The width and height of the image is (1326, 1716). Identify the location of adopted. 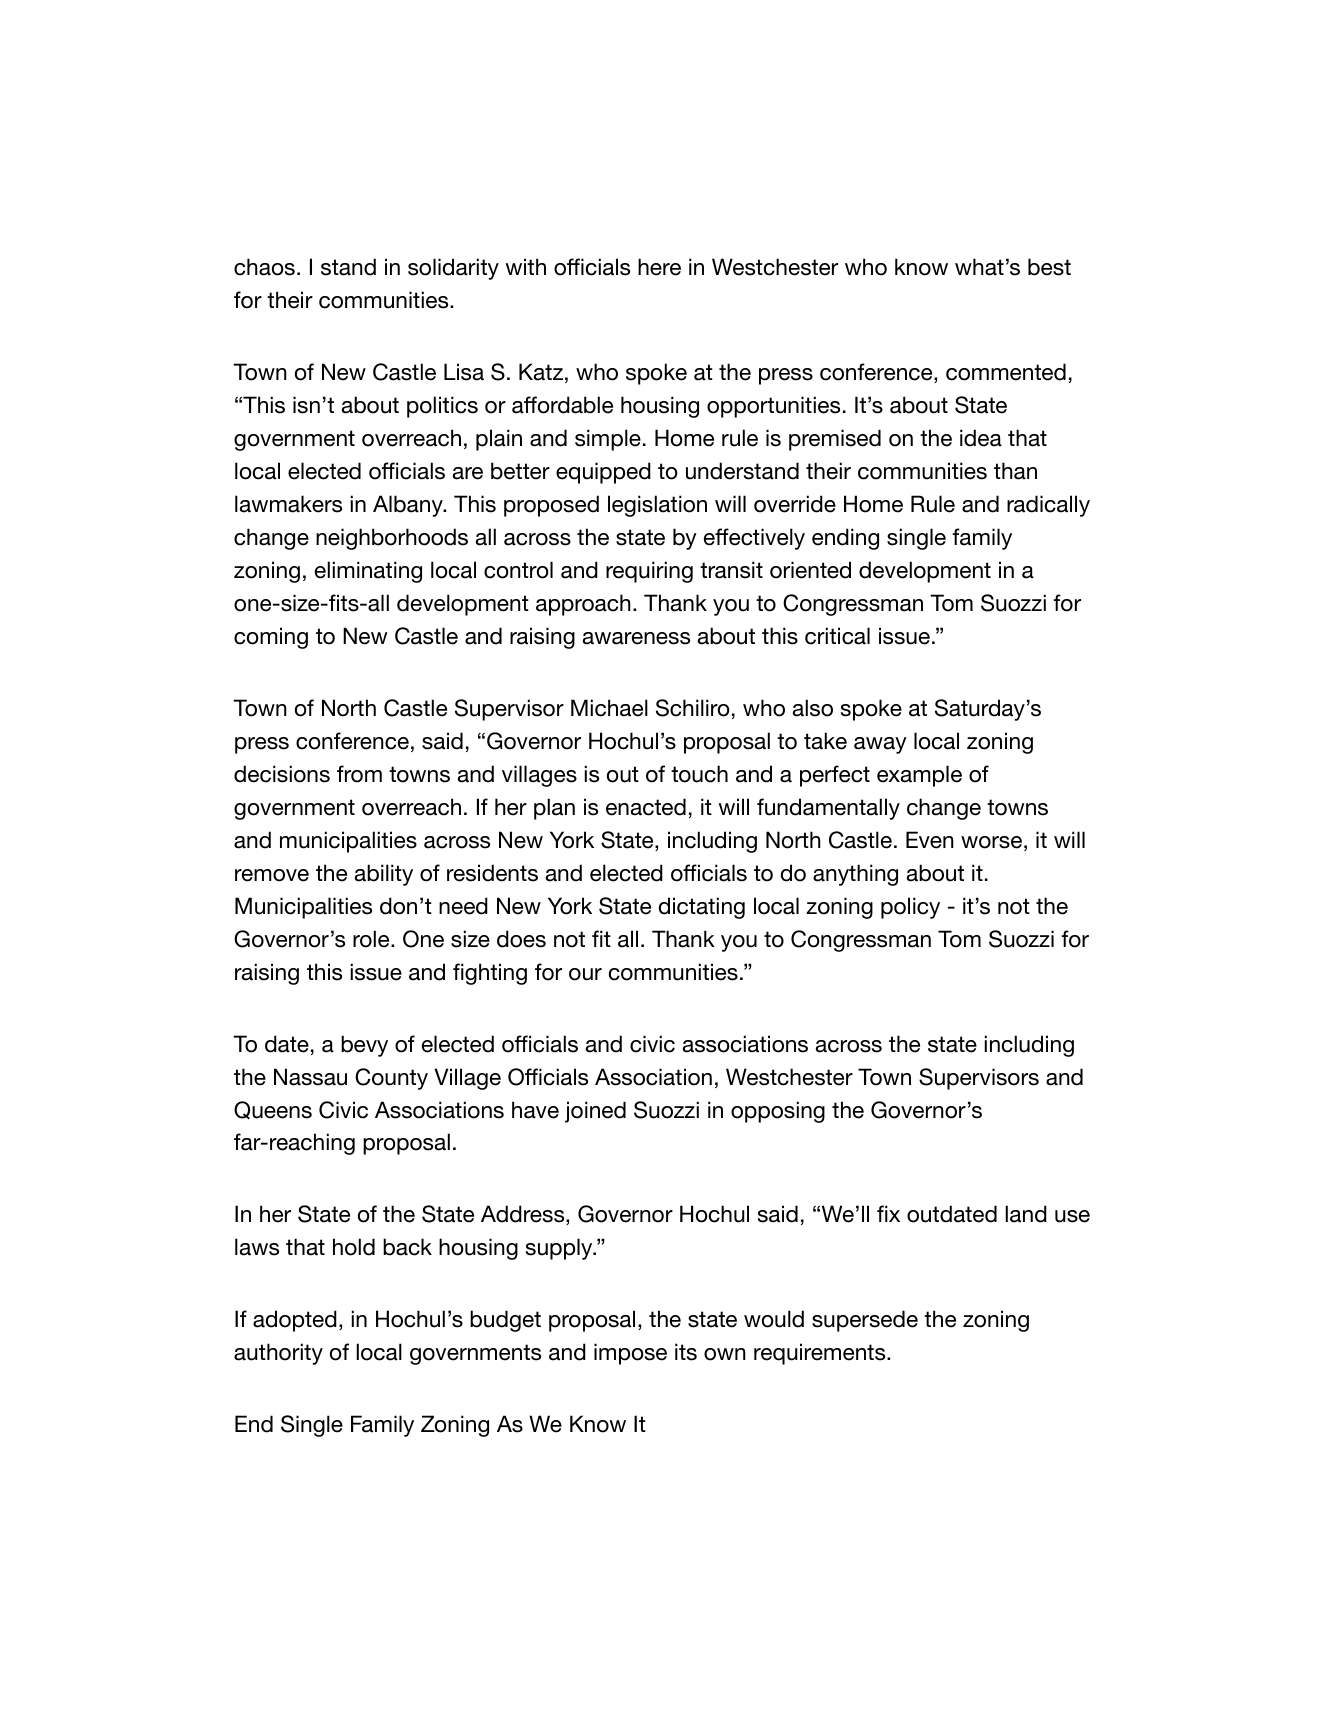
(295, 1321).
